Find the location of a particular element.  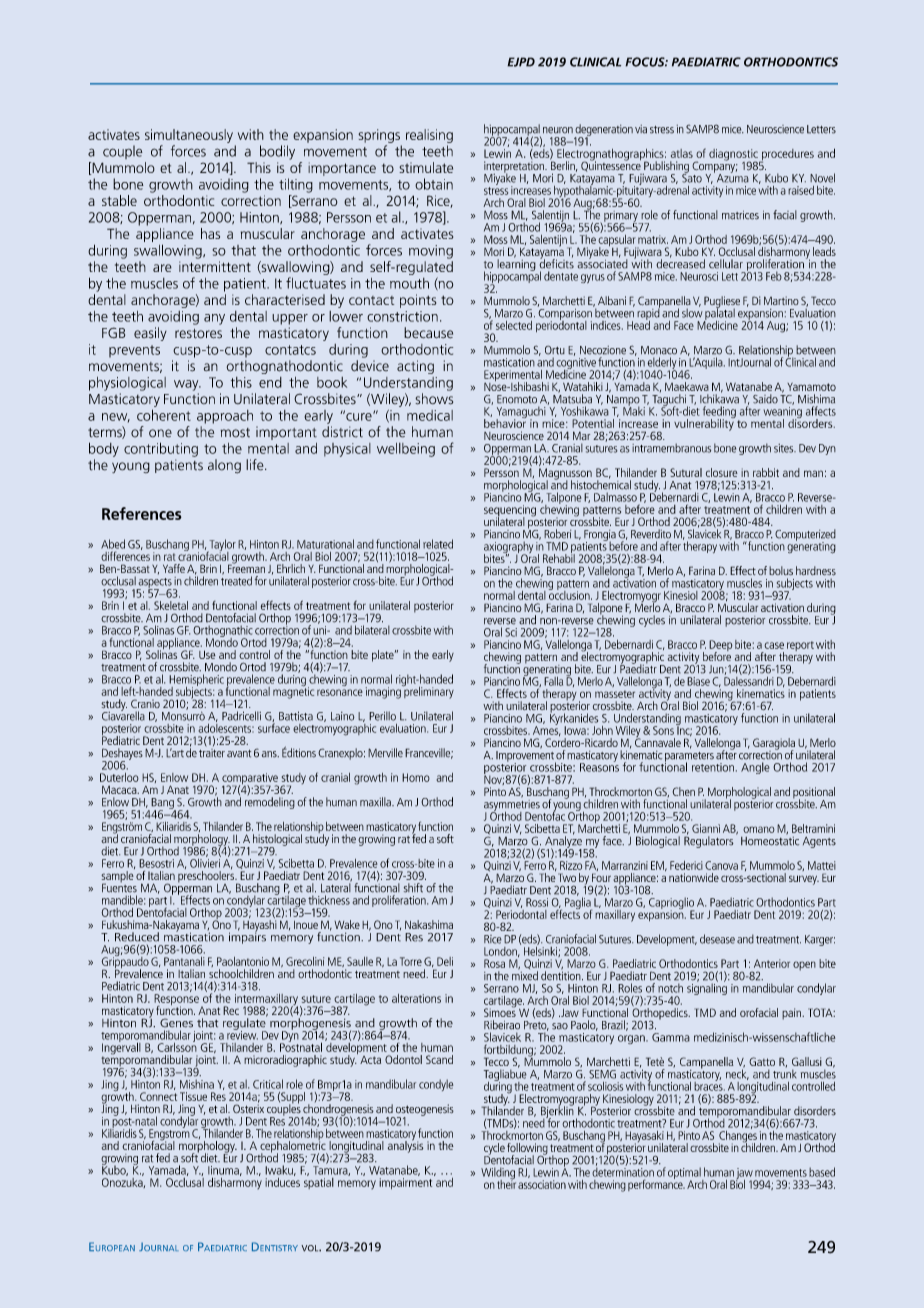

diagnostic is located at coordinates (734, 156).
